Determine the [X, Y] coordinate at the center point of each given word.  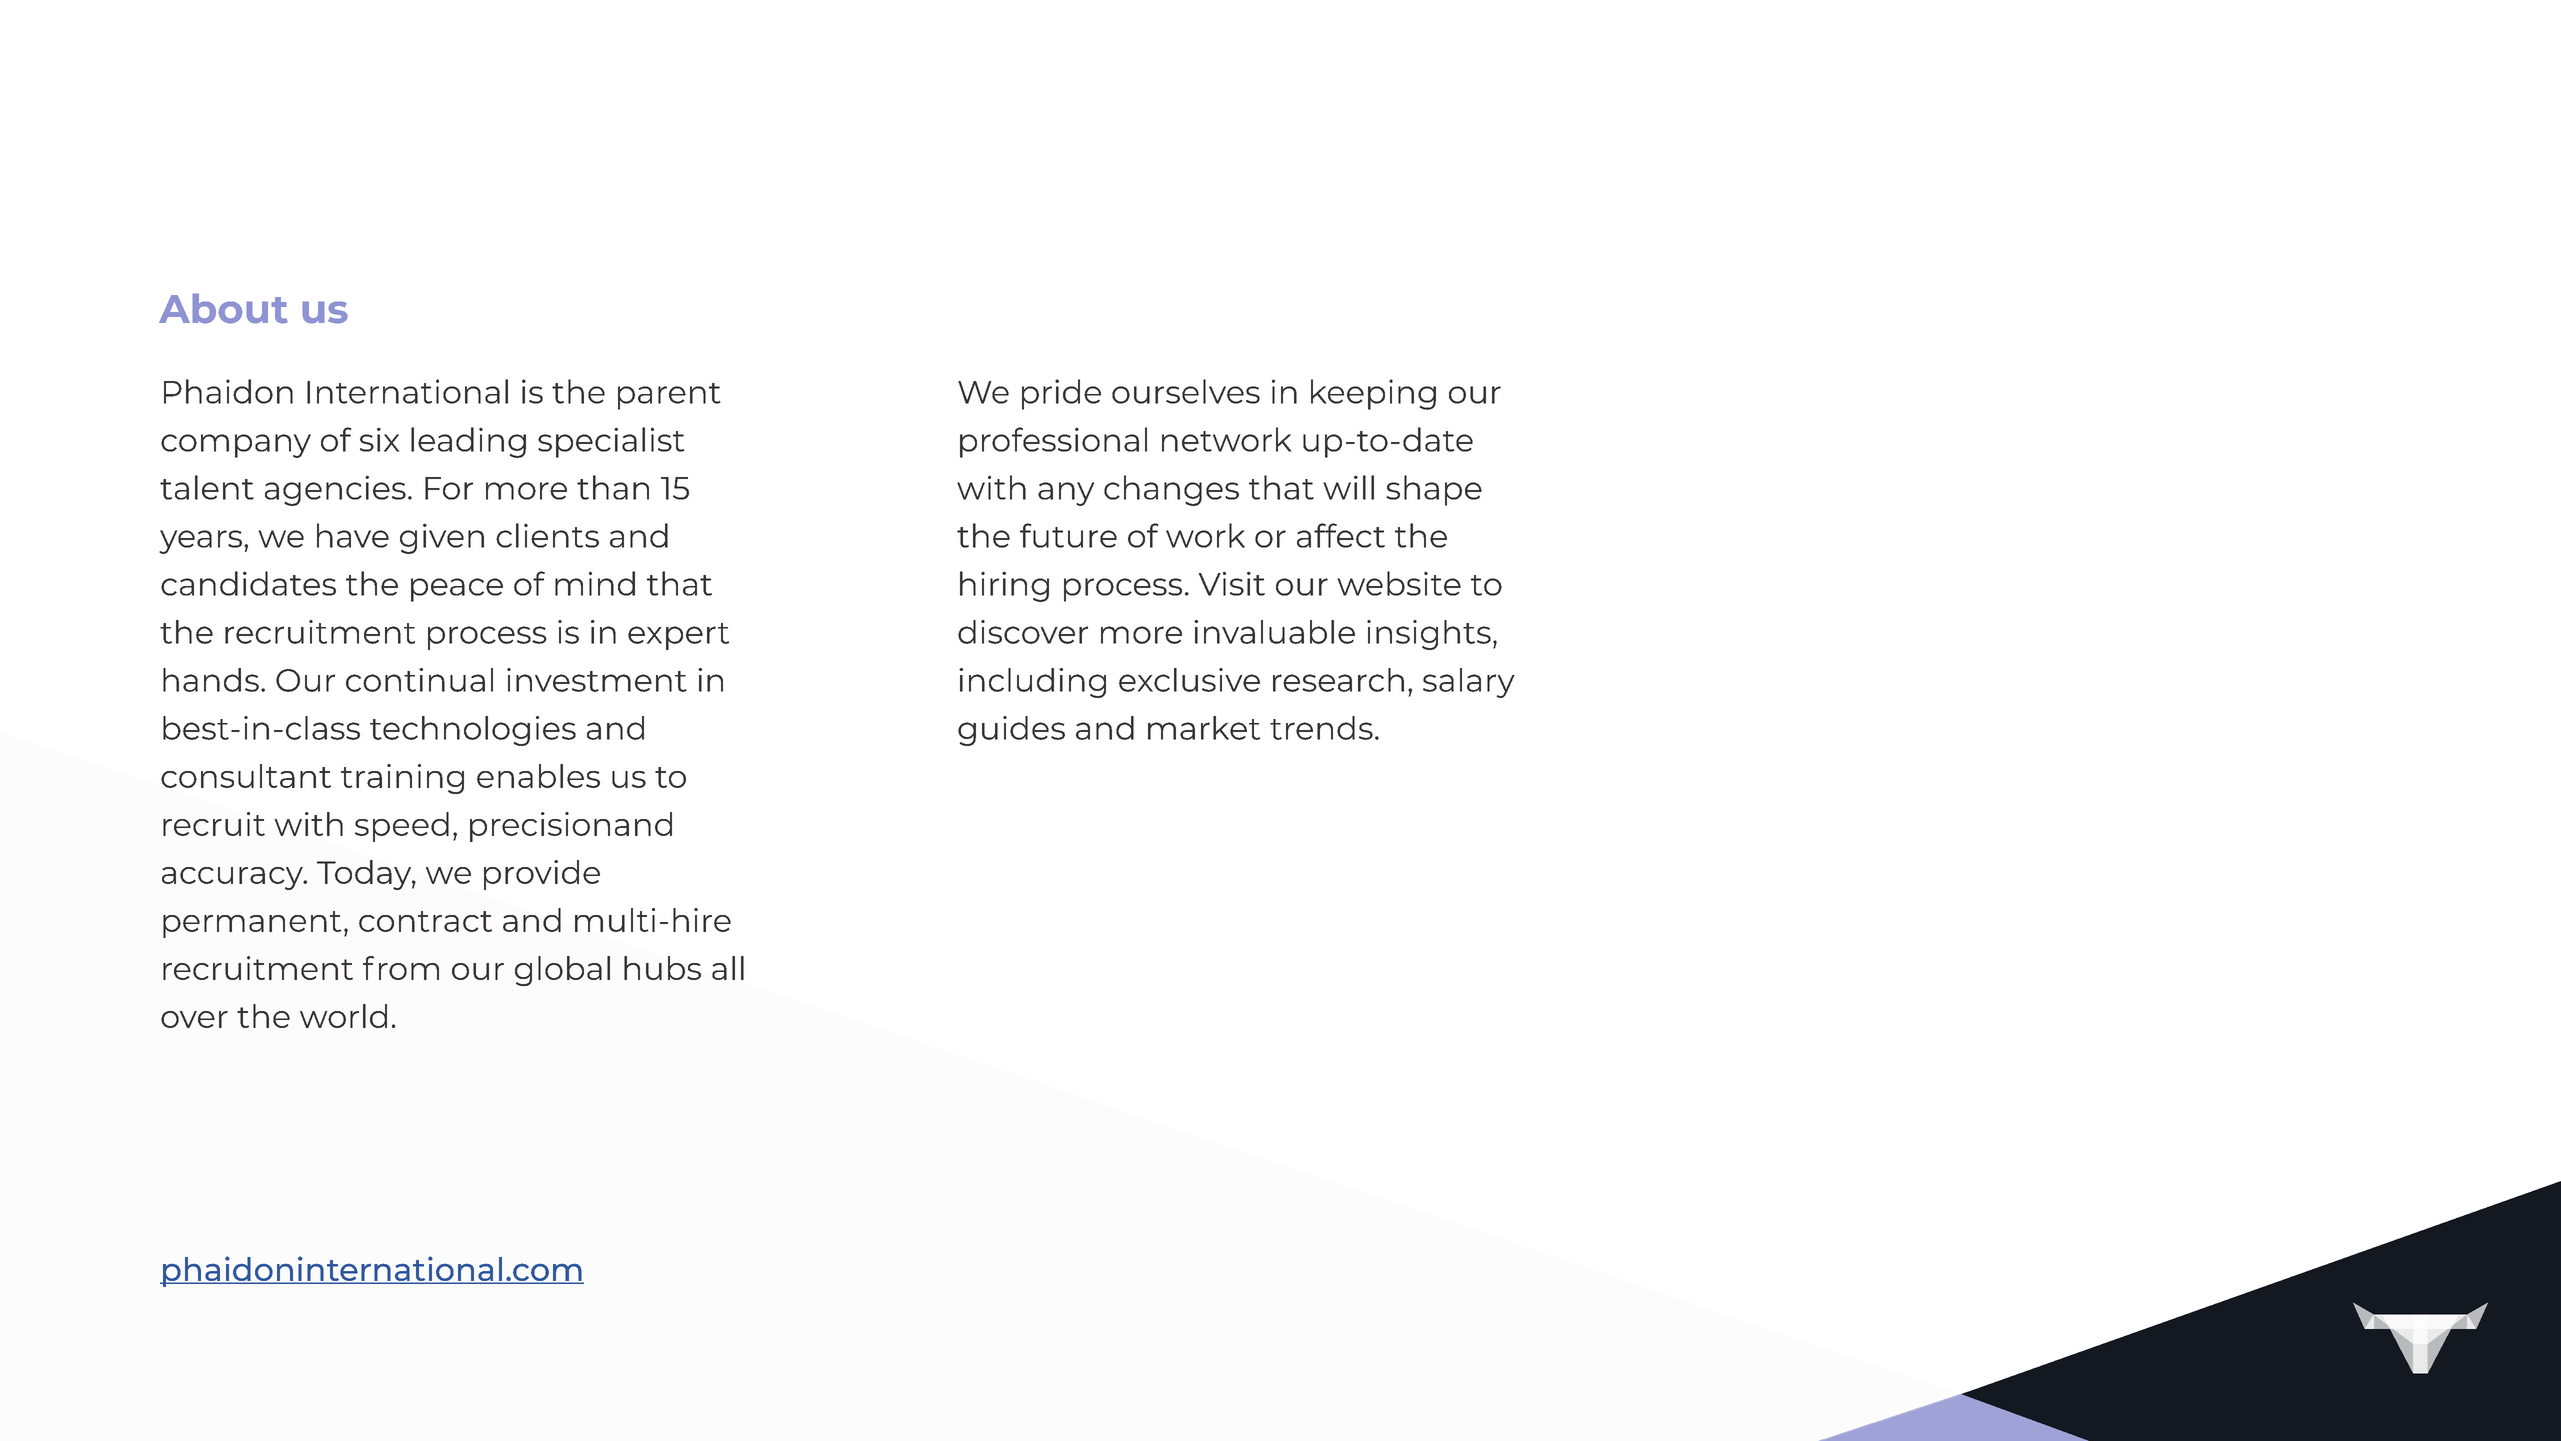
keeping [1373, 394]
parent [669, 396]
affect [1341, 535]
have [353, 535]
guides [1011, 731]
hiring [1004, 586]
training [402, 779]
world [343, 1016]
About [223, 308]
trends [1321, 728]
